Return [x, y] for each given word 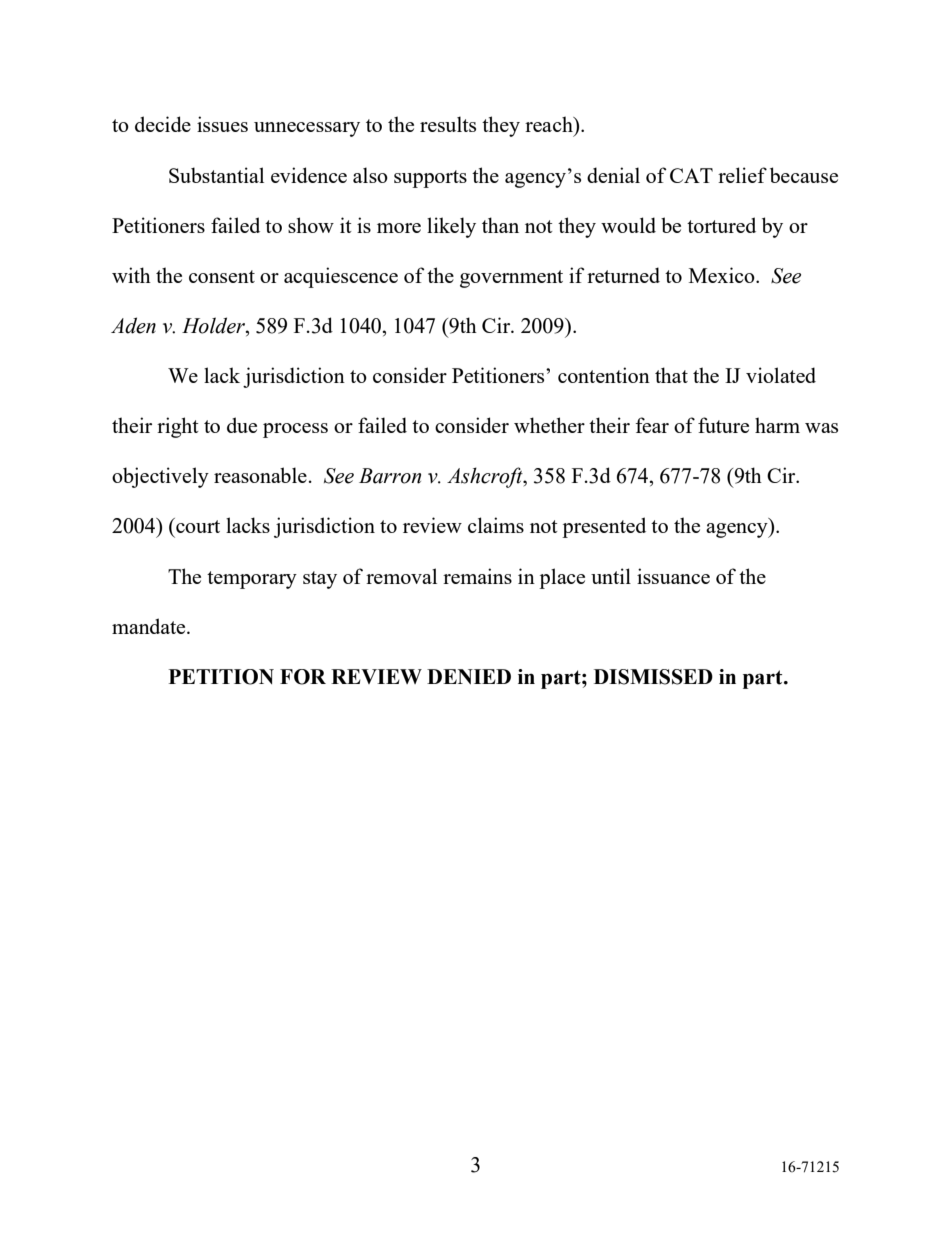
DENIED [469, 676]
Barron [390, 476]
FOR [303, 677]
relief [742, 175]
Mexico [723, 275]
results [448, 124]
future [723, 425]
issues [222, 124]
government [511, 279]
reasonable [260, 475]
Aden [133, 325]
